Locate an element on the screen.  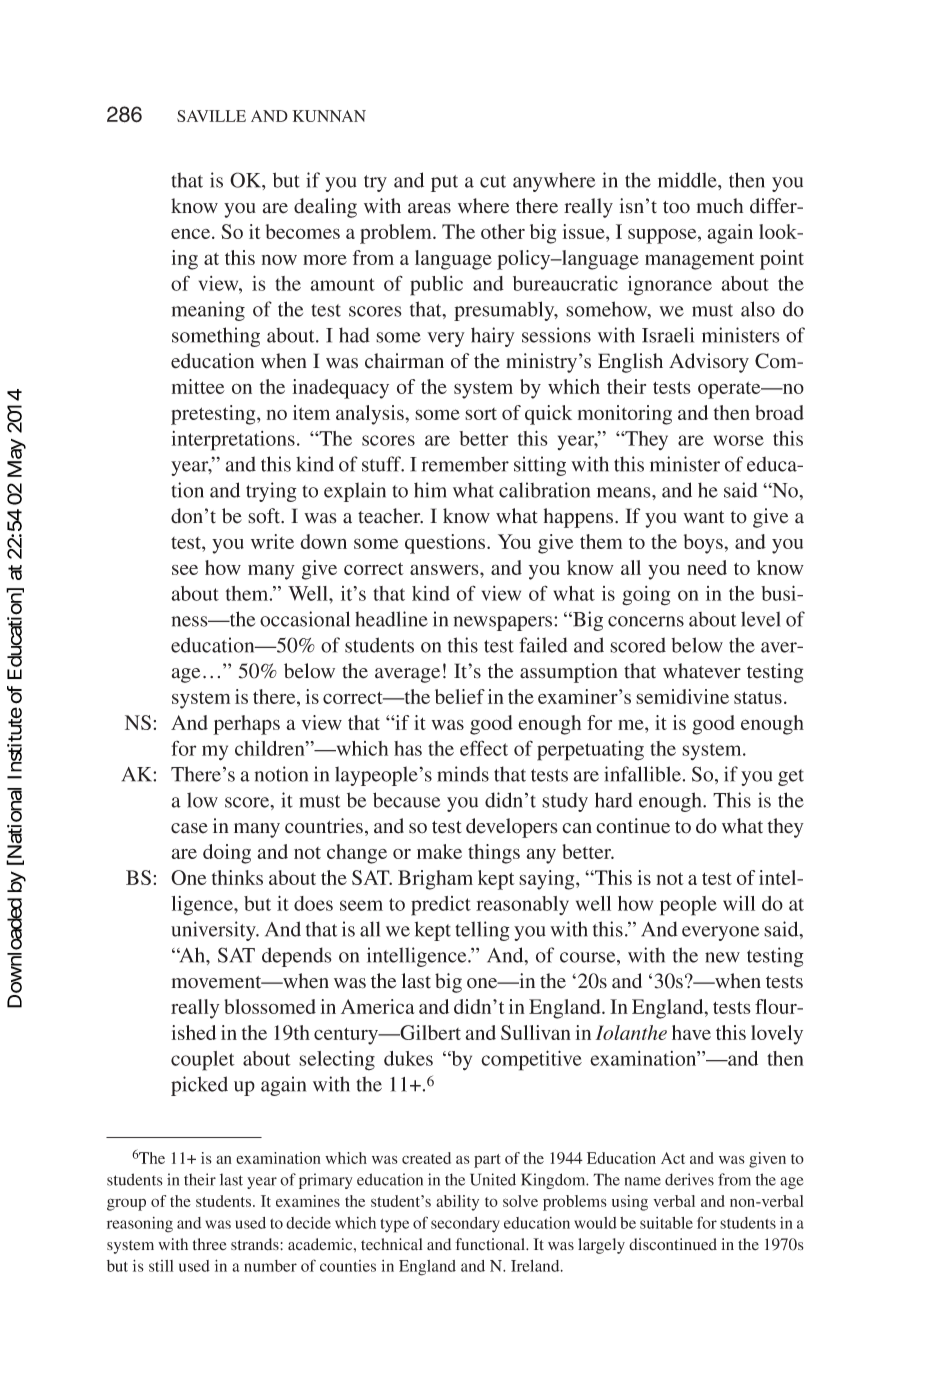
answers is located at coordinates (445, 569).
